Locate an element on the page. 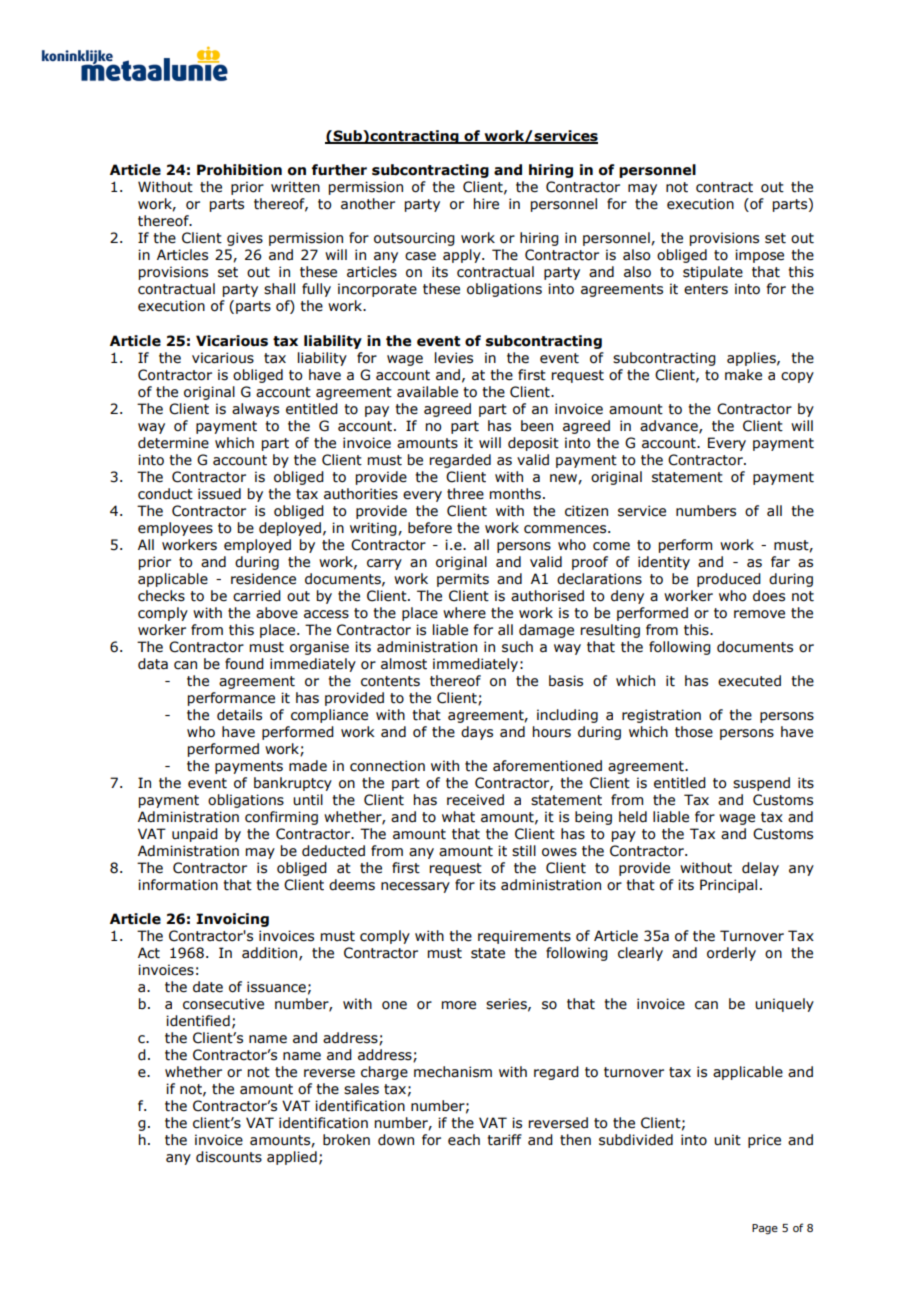 The height and width of the page is (1308, 924). hire is located at coordinates (486, 204).
